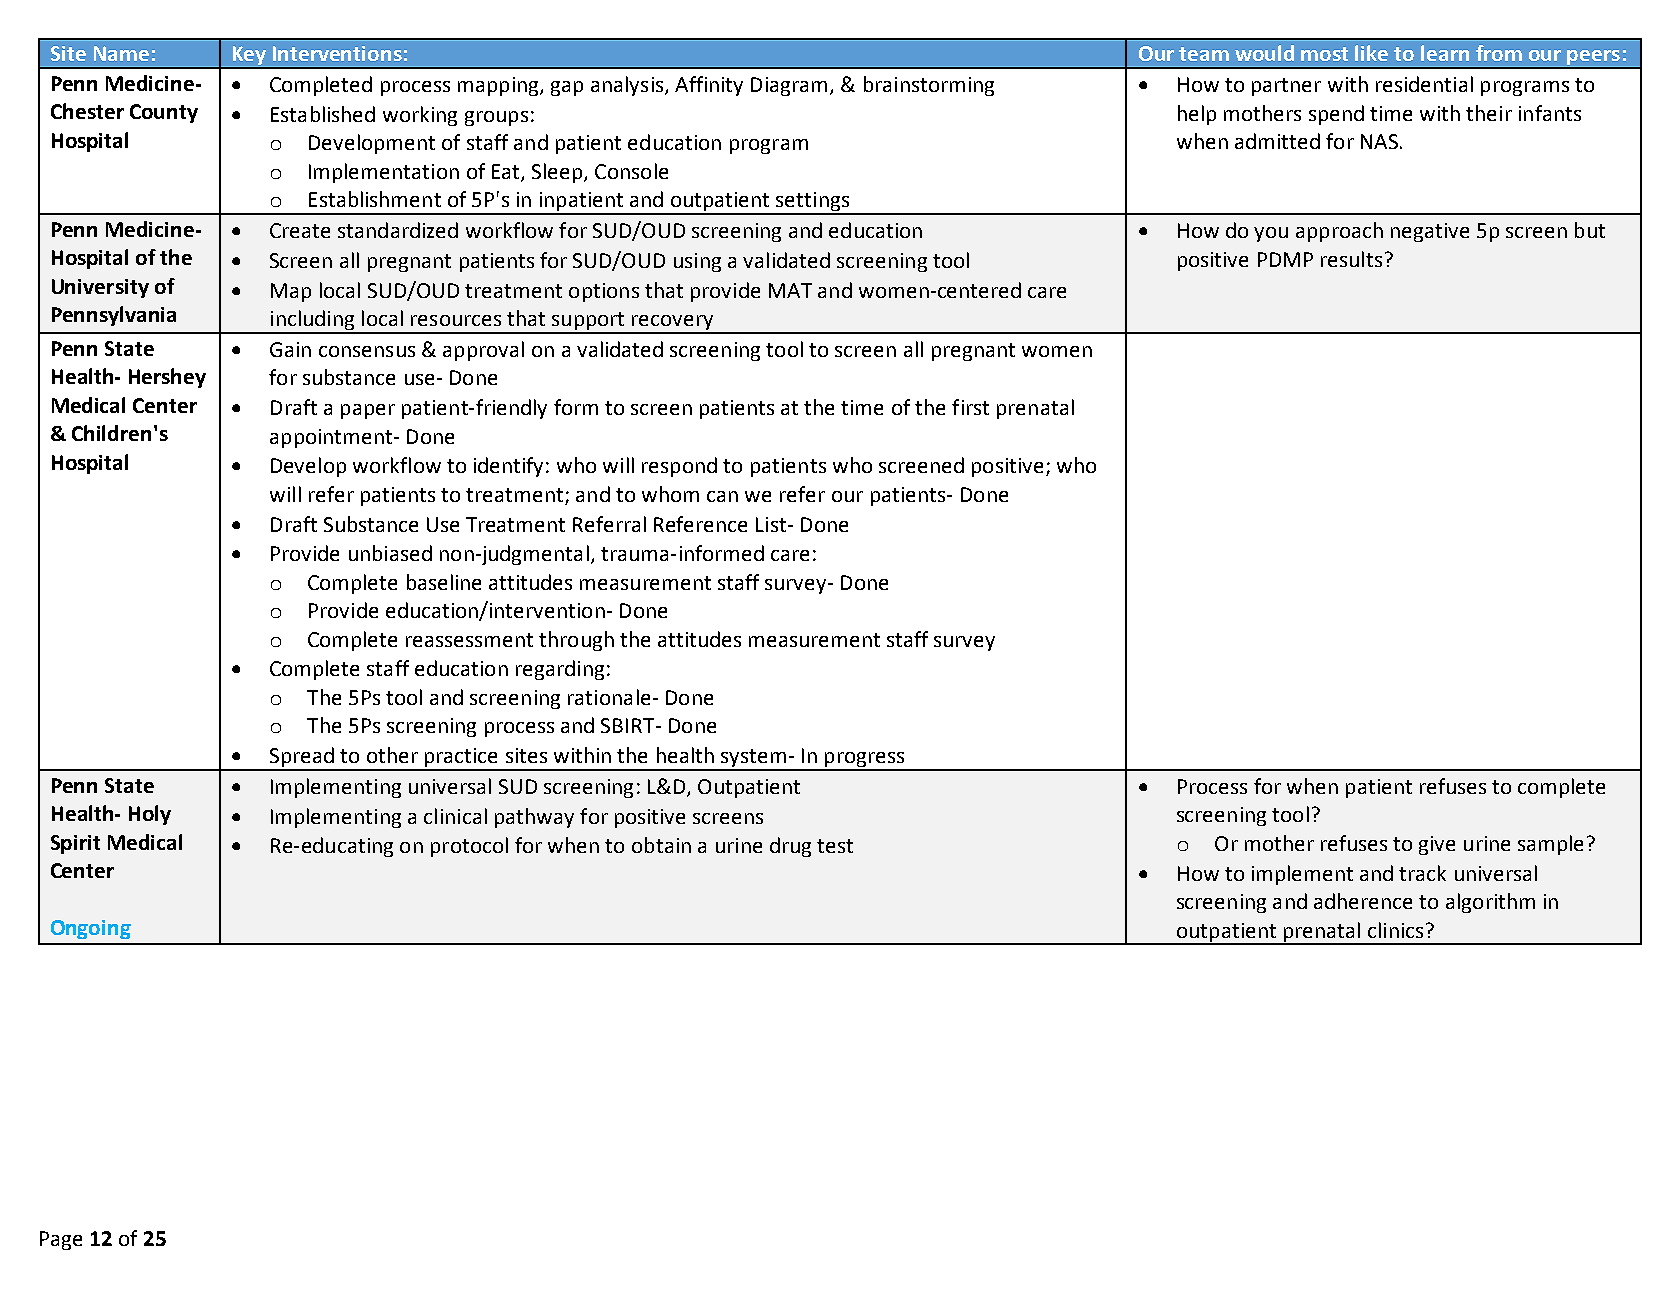 This screenshot has width=1680, height=1298. Describe the element at coordinates (469, 640) in the screenshot. I see `reassessment` at that location.
